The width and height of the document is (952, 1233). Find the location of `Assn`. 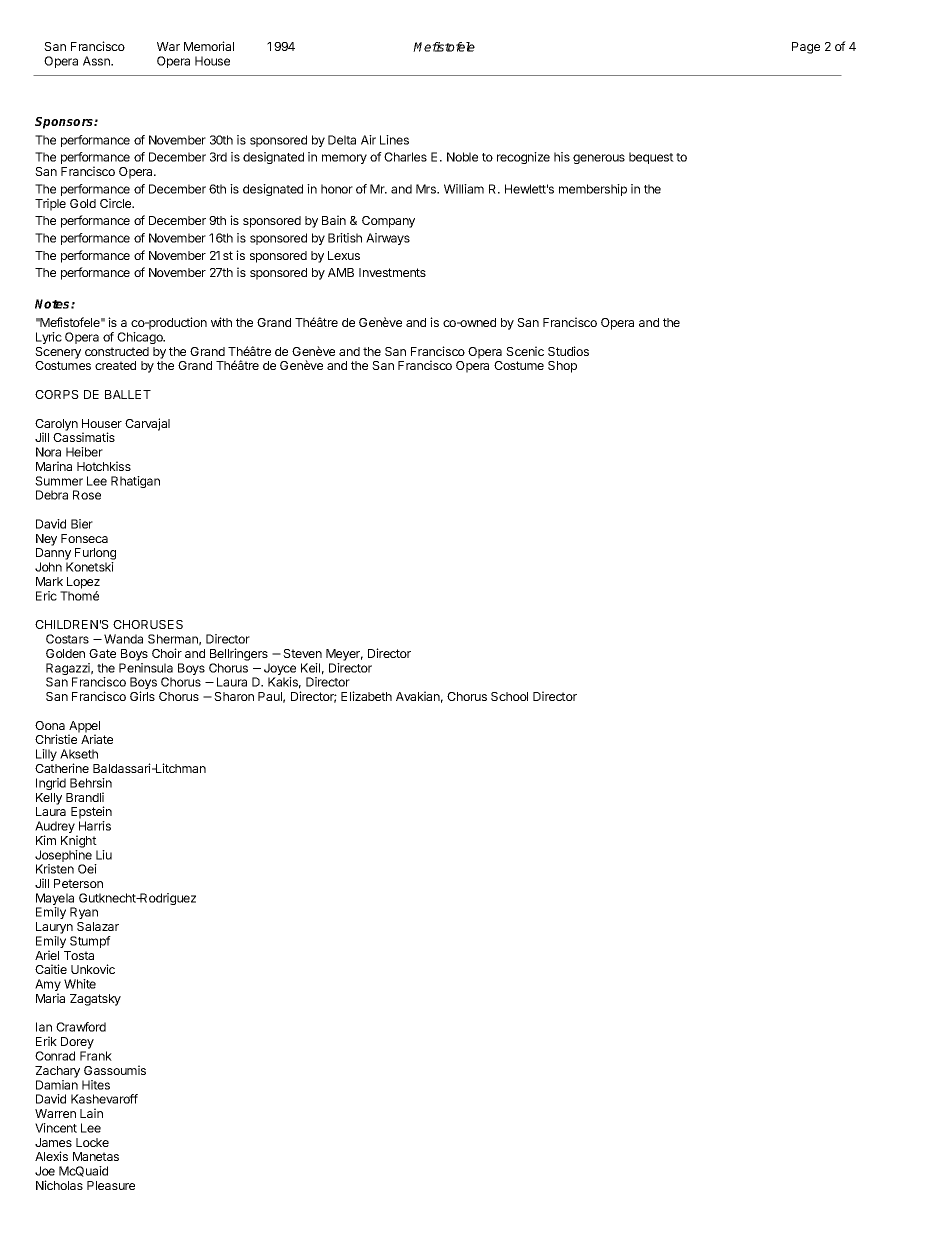

Assn is located at coordinates (97, 61).
